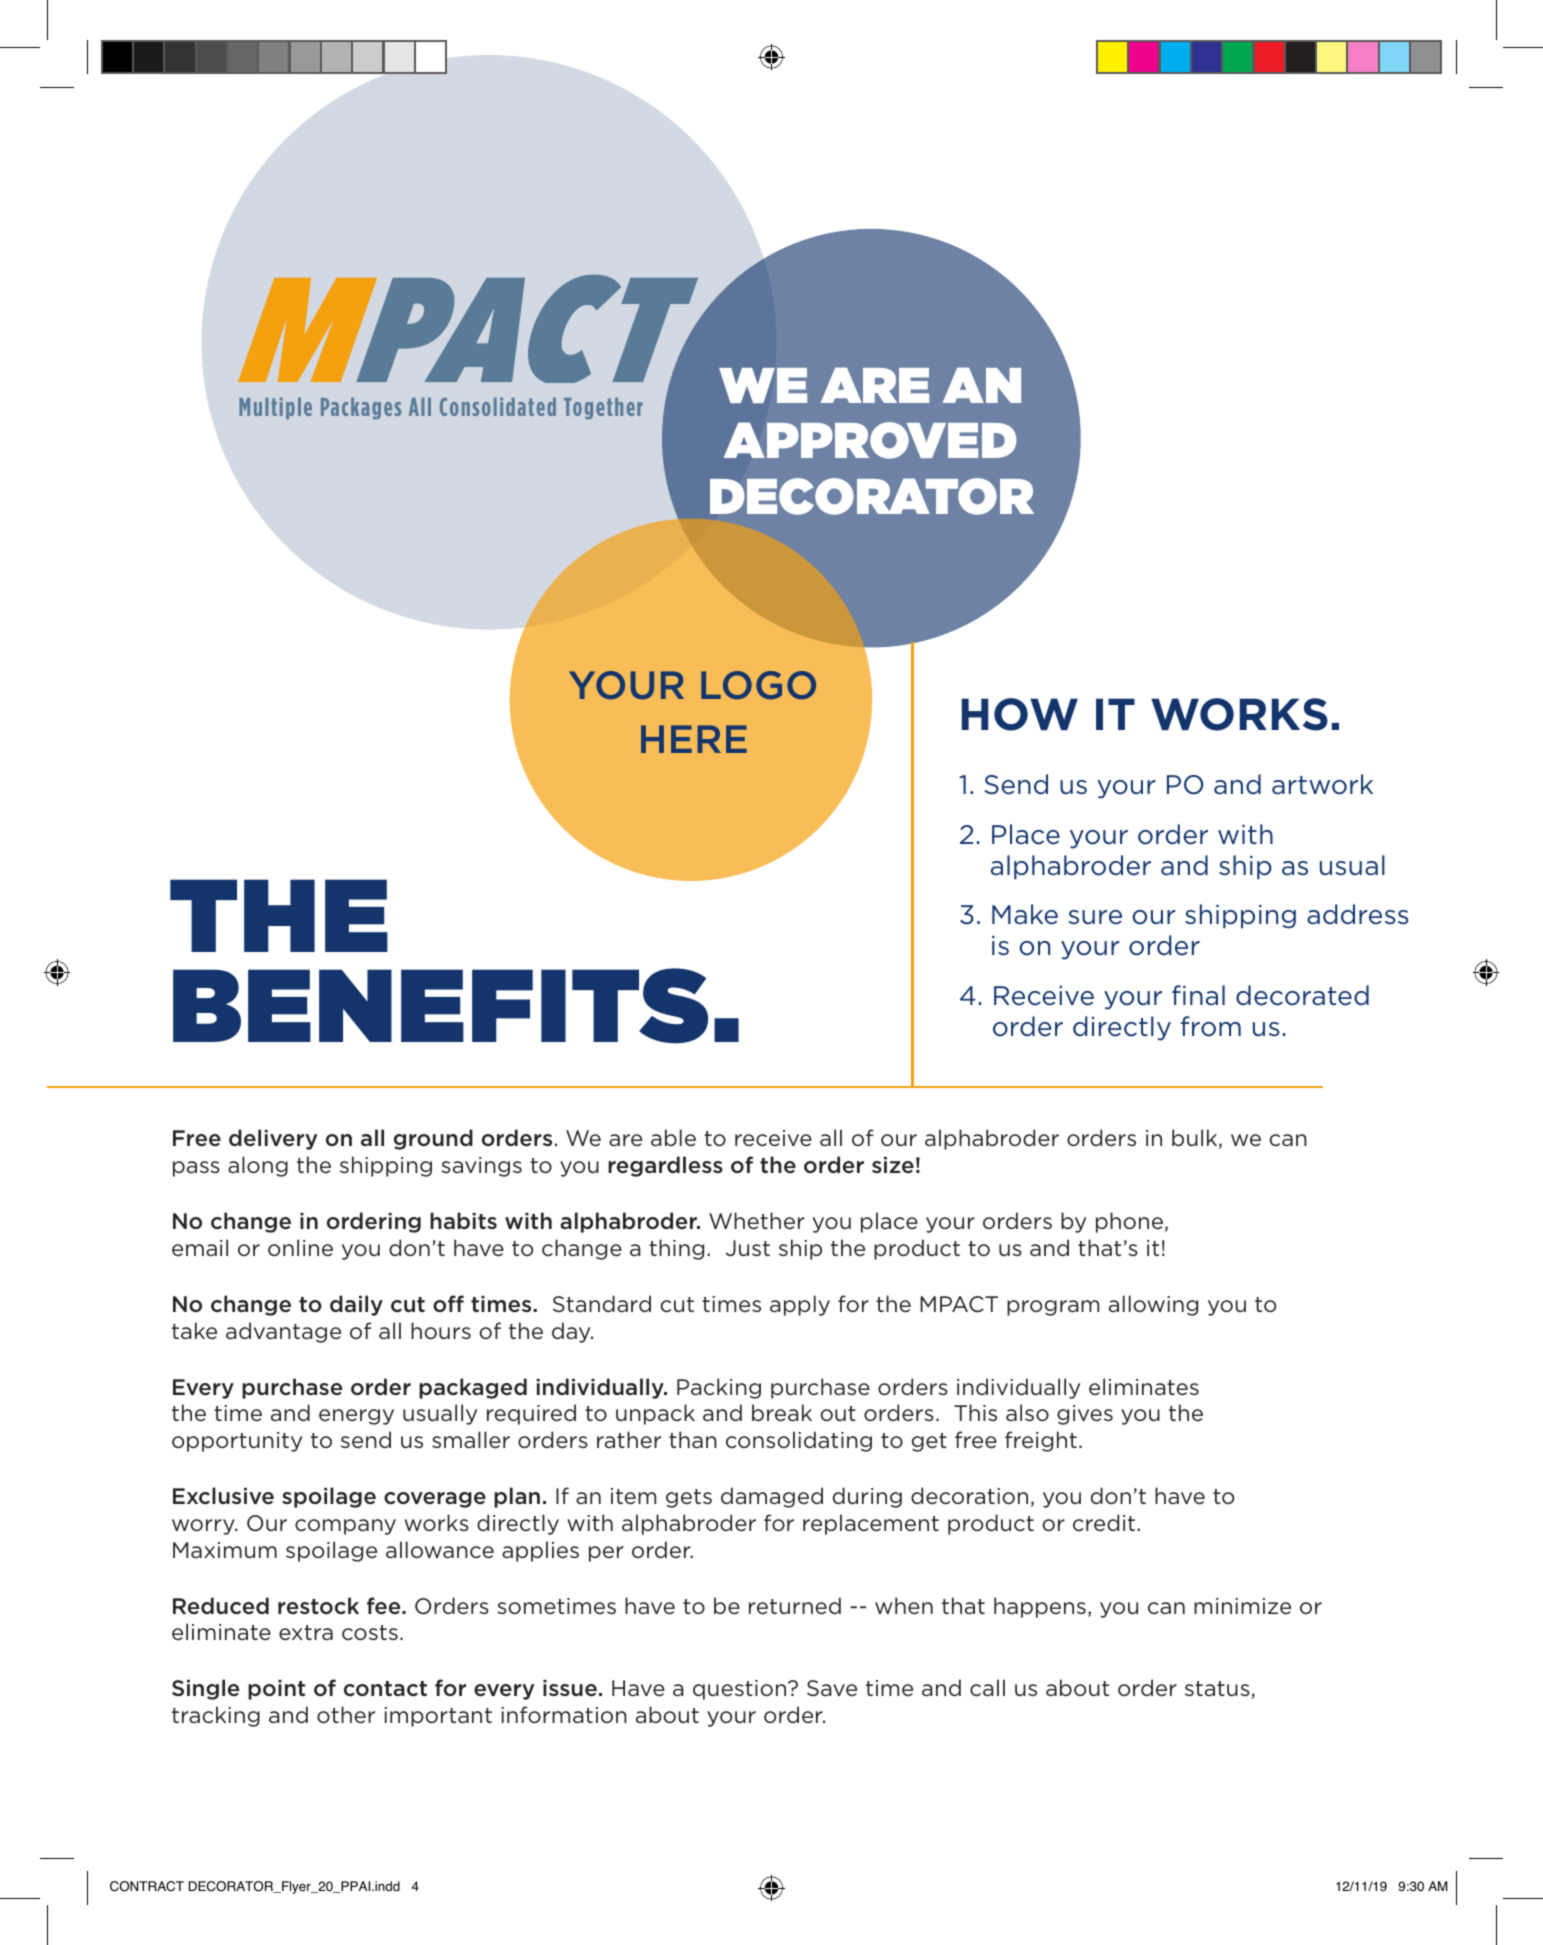 This page has height=1945, width=1543. Describe the element at coordinates (758, 685) in the page. I see `LOGO` at that location.
